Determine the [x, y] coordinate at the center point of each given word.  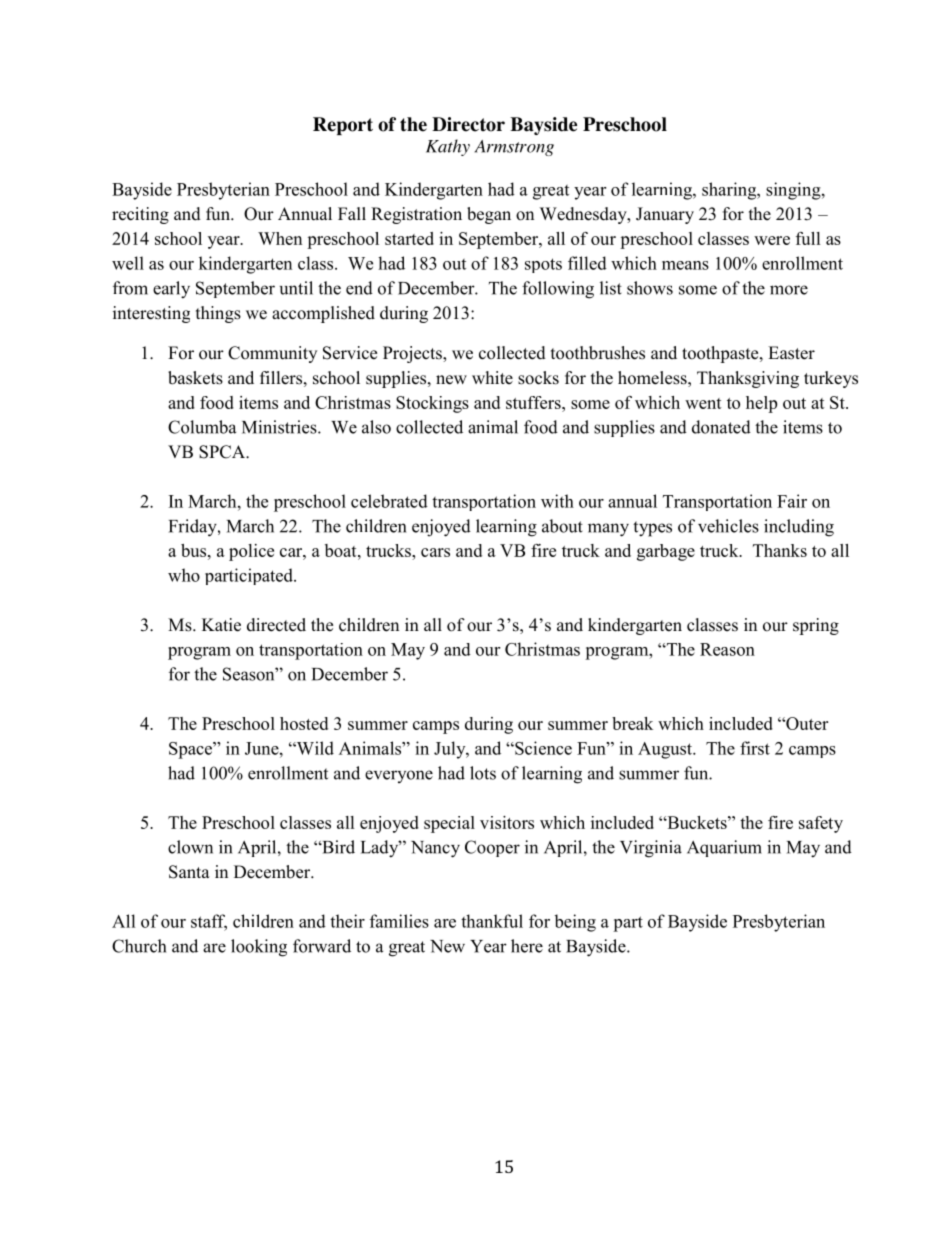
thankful [492, 921]
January [665, 215]
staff [209, 922]
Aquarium [724, 848]
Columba [202, 427]
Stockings [432, 404]
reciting [140, 215]
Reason [727, 649]
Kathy [448, 147]
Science [542, 748]
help [761, 404]
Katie [221, 625]
